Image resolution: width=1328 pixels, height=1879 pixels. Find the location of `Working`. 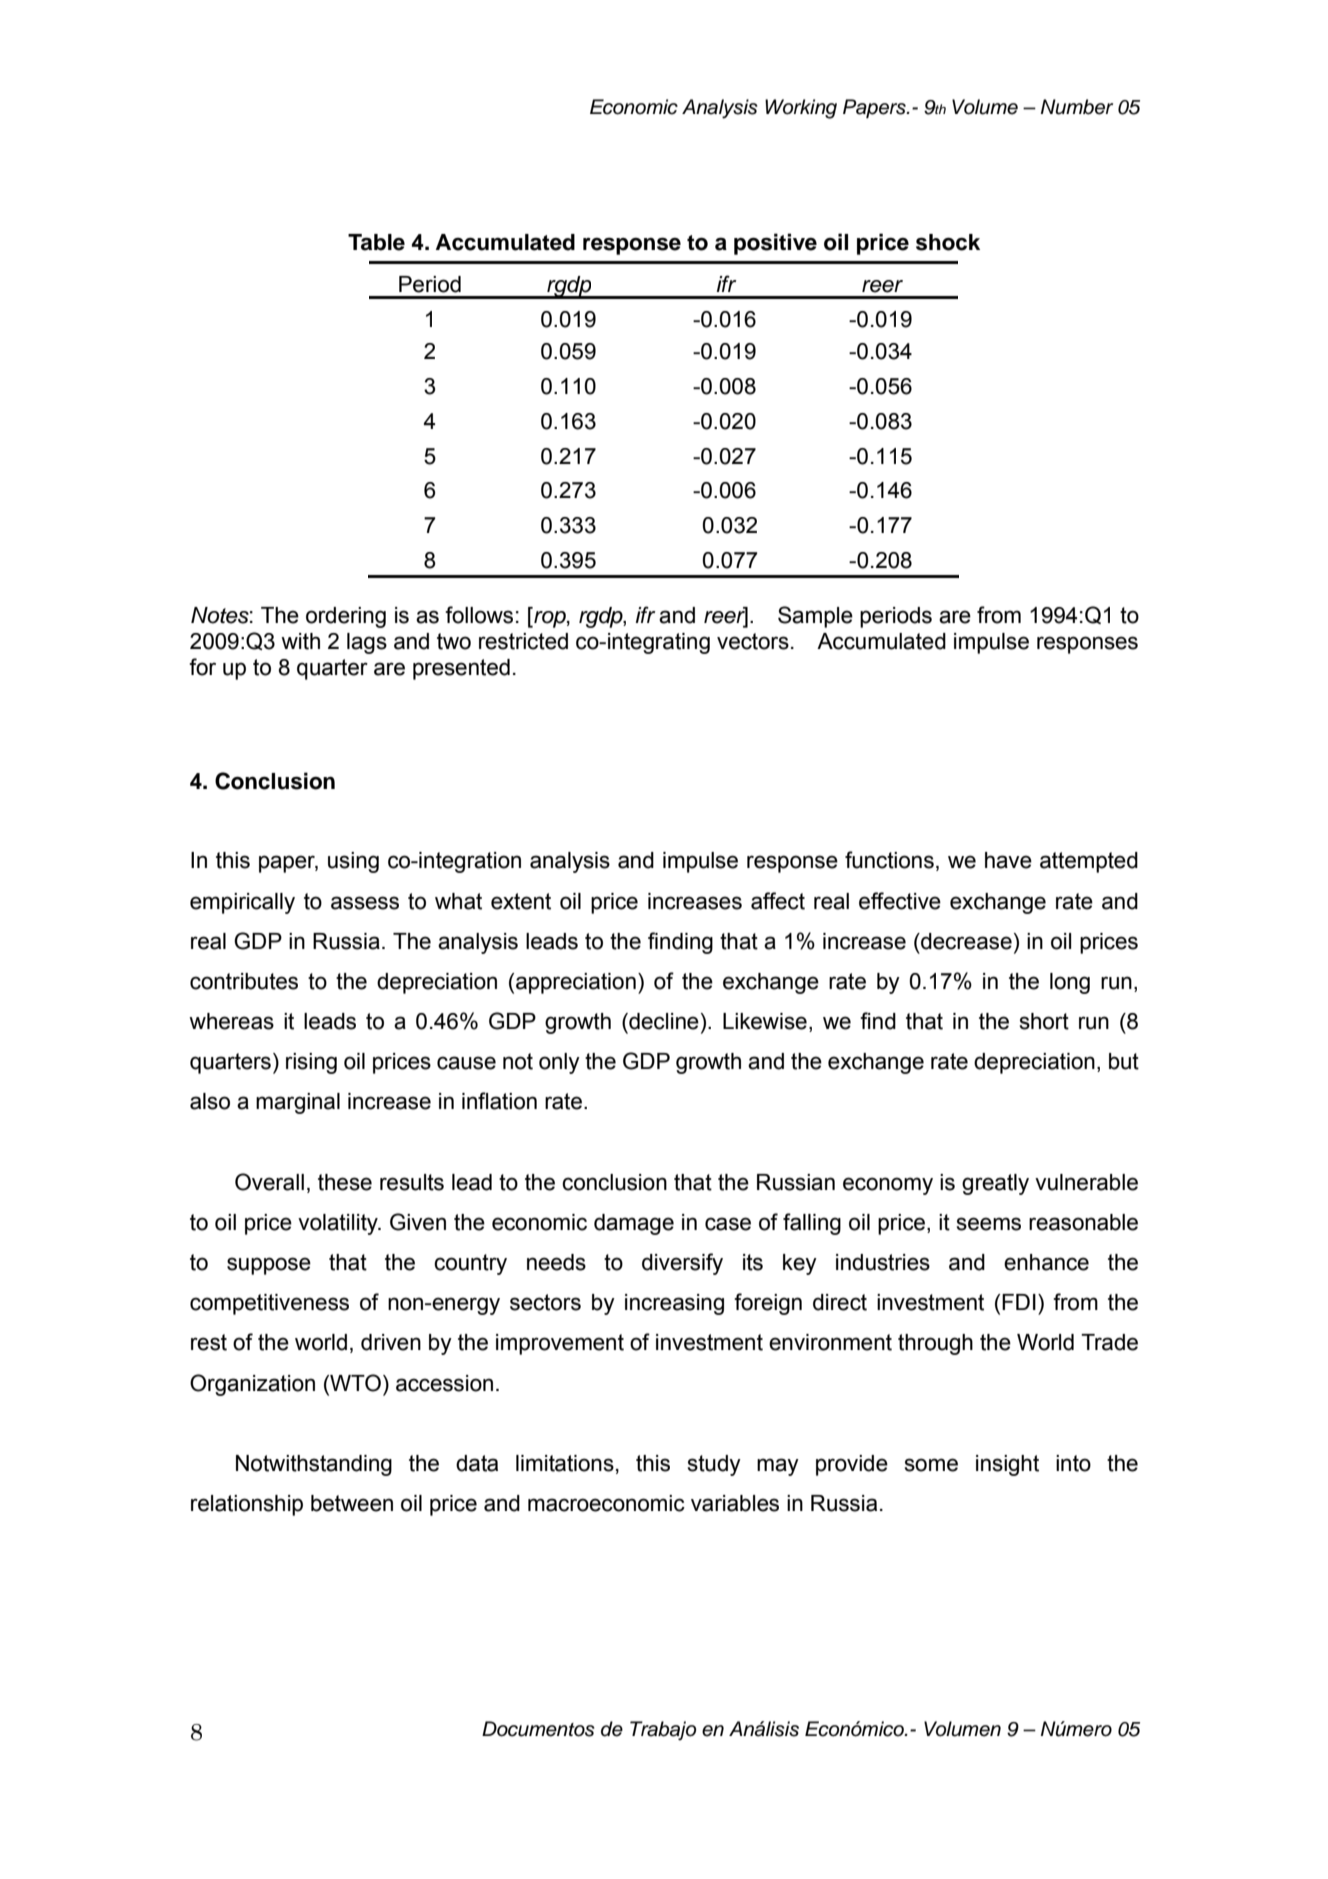

Working is located at coordinates (801, 109).
